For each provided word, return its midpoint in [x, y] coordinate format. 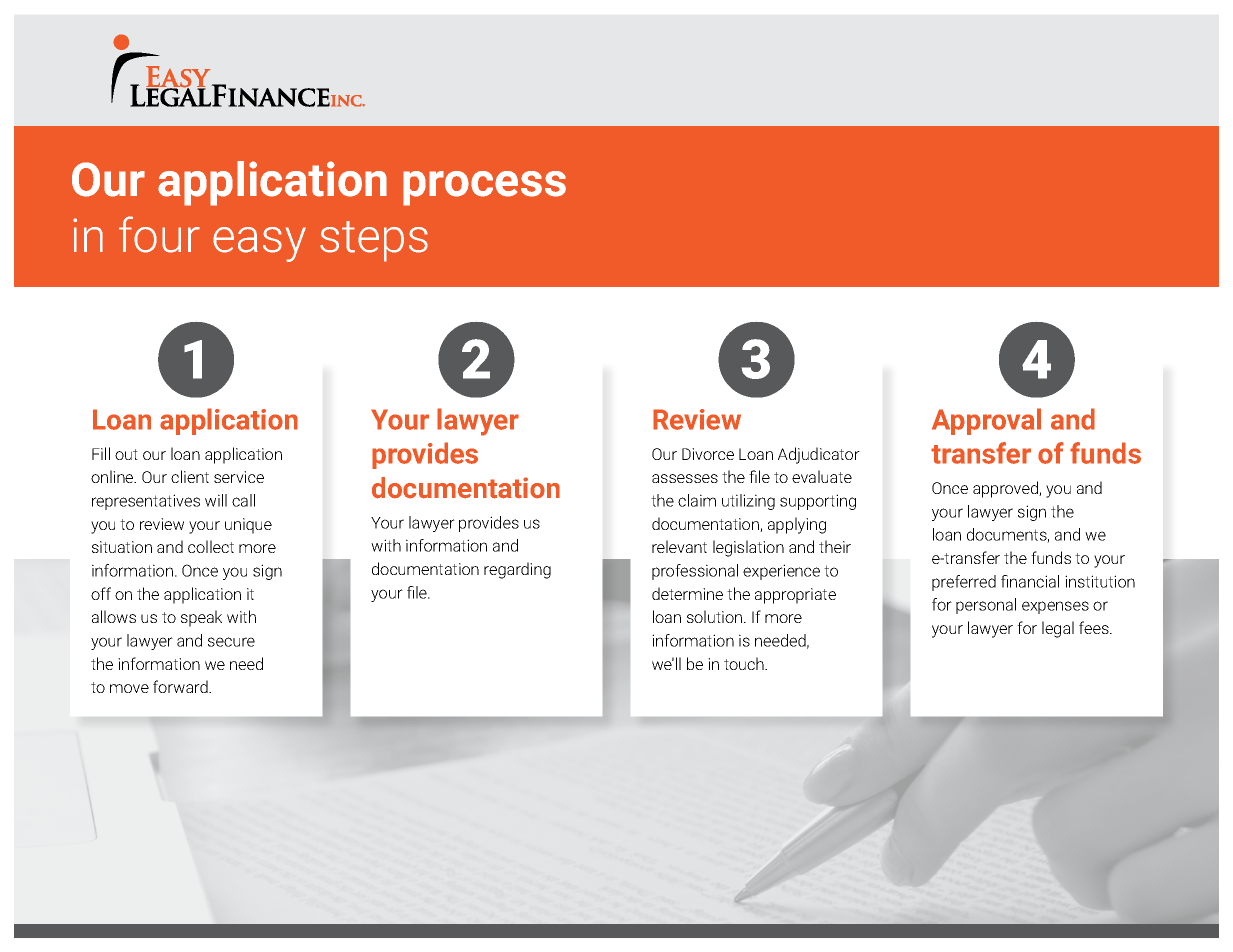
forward [181, 686]
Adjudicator [819, 455]
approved [1006, 489]
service [239, 477]
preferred [964, 583]
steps [374, 241]
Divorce [708, 454]
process [484, 188]
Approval [986, 421]
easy [259, 244]
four [159, 234]
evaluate [822, 476]
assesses [685, 478]
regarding [517, 570]
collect [211, 546]
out [126, 454]
